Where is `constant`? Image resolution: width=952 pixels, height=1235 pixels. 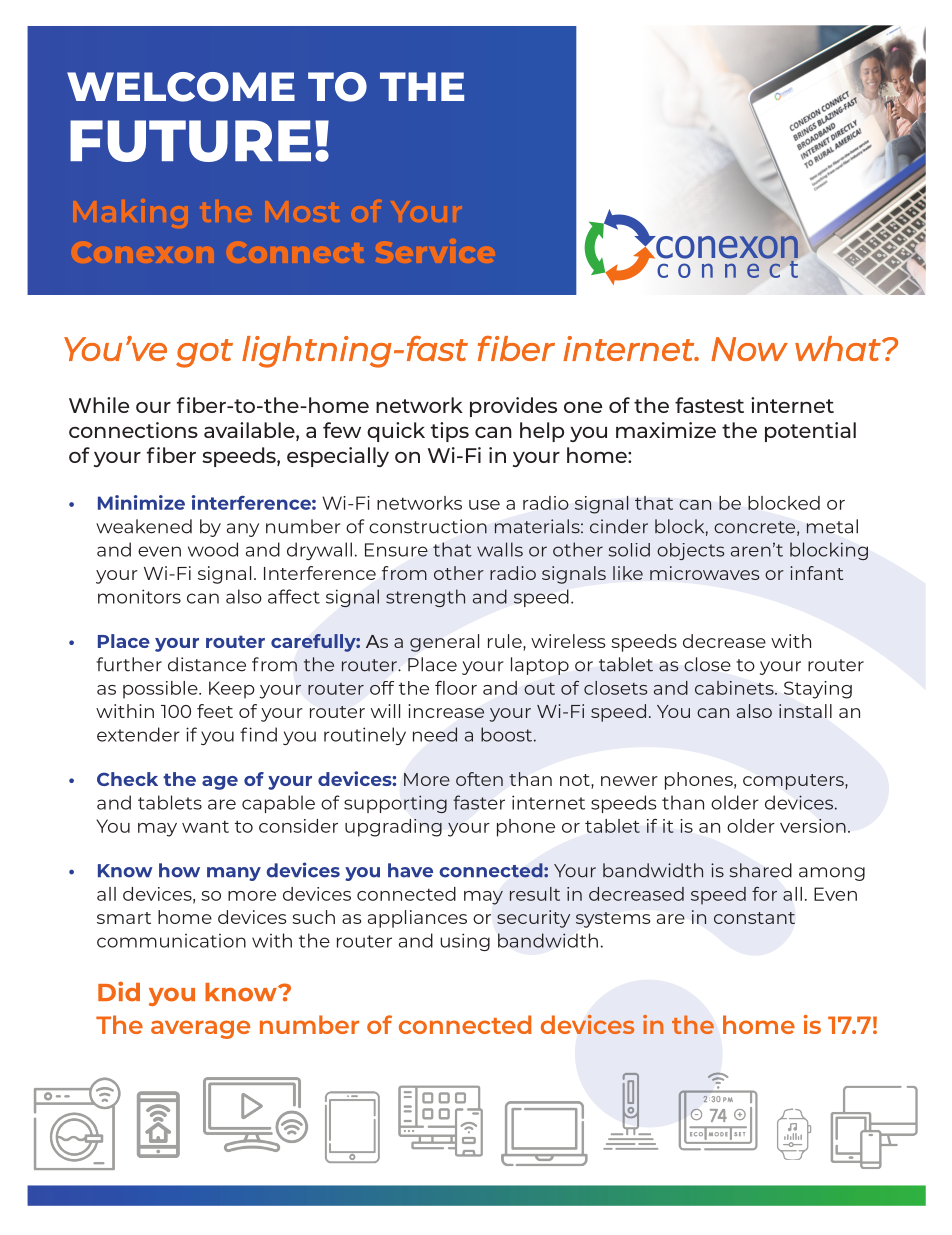 constant is located at coordinates (754, 918).
